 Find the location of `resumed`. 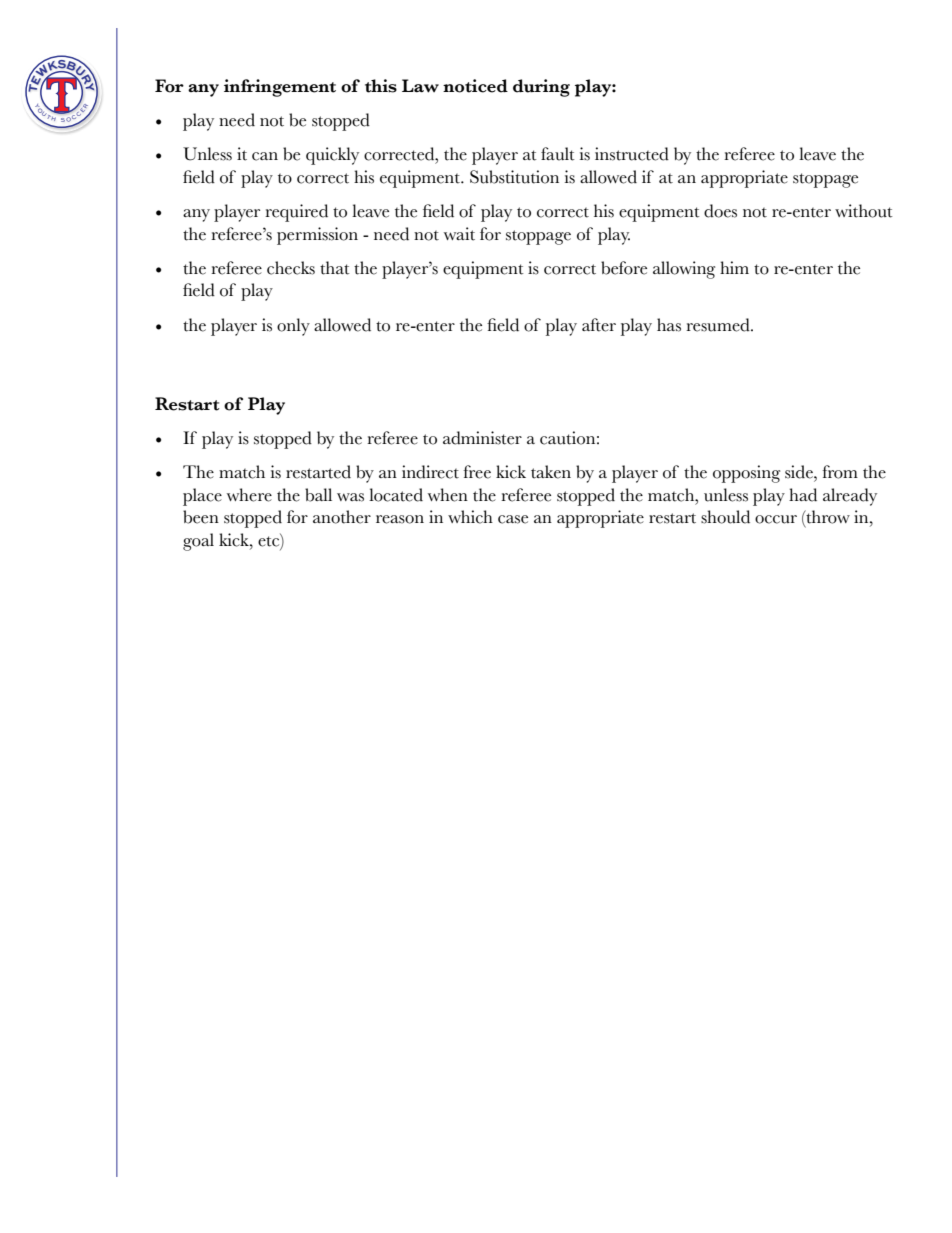

resumed is located at coordinates (719, 325).
